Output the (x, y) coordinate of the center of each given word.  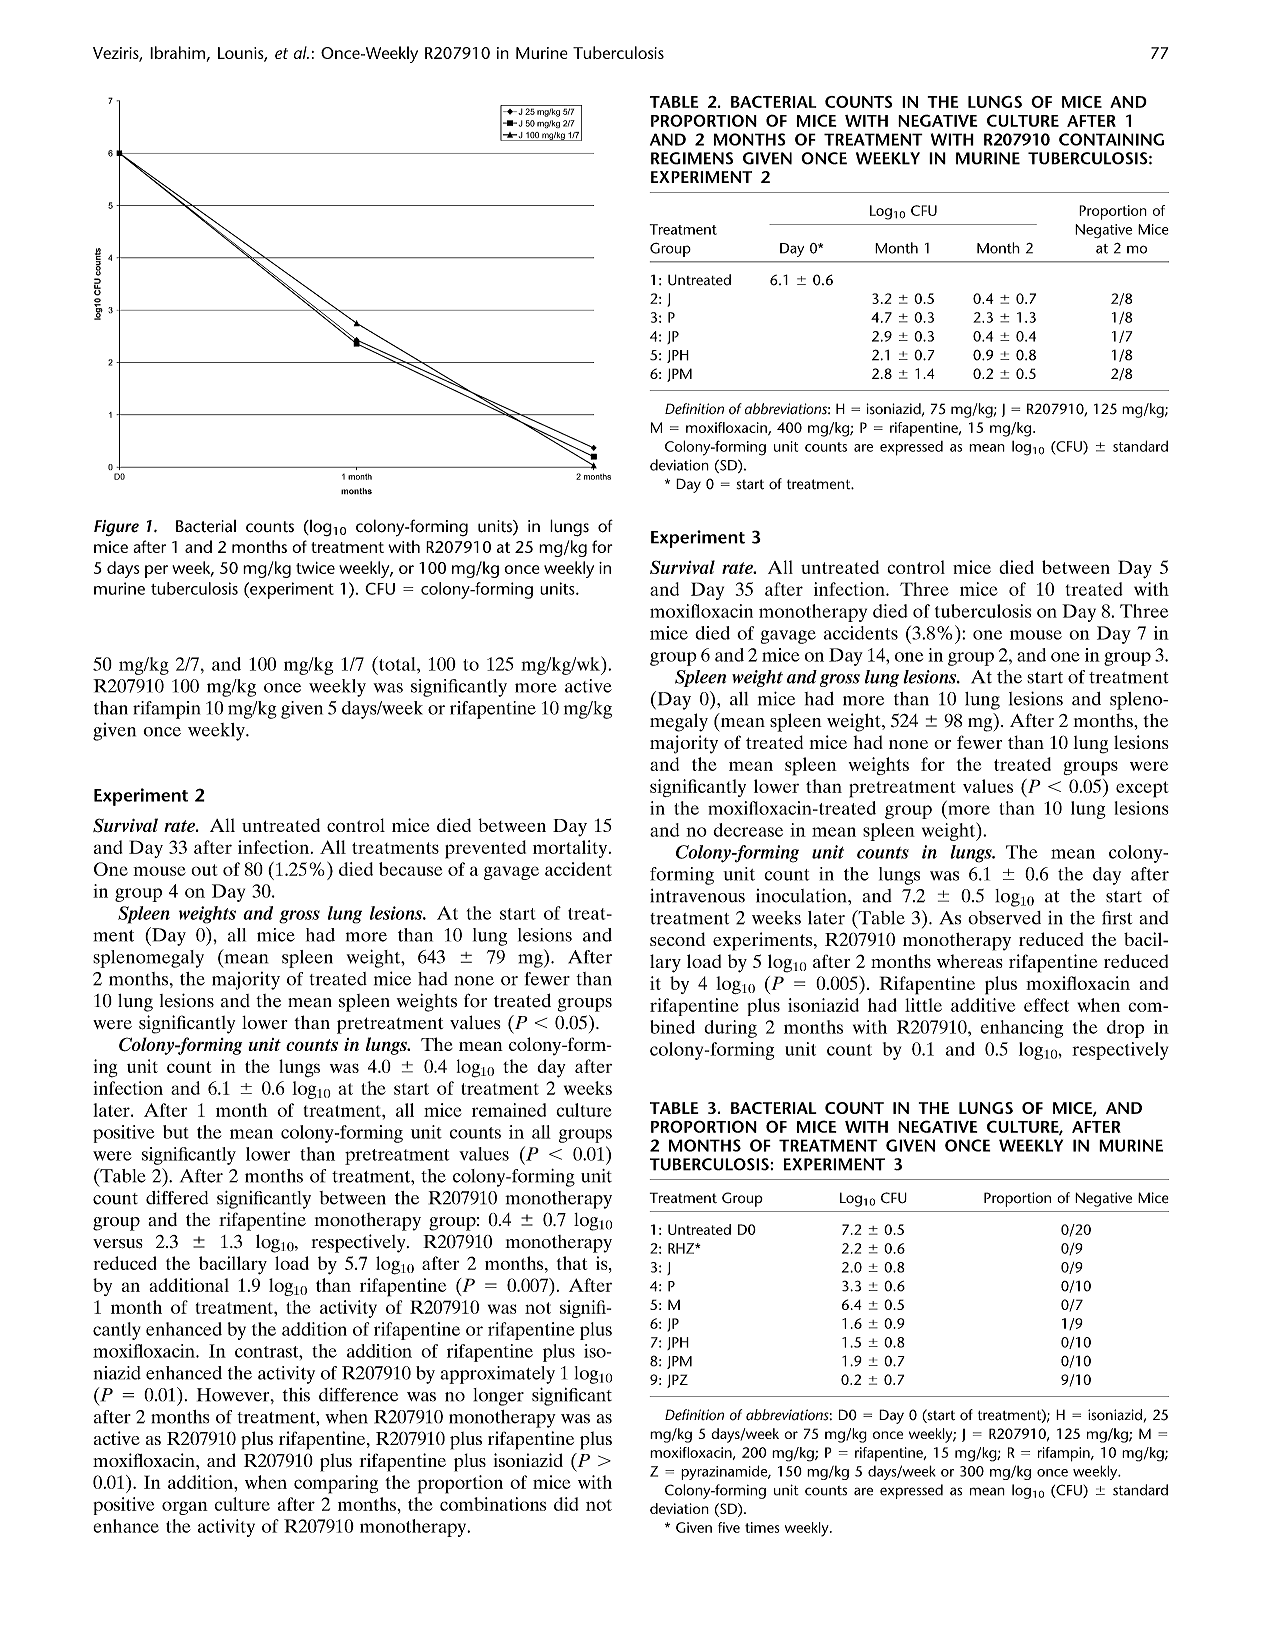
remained (509, 1110)
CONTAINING (1111, 139)
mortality (571, 849)
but (176, 1132)
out (204, 870)
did (566, 1504)
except (1142, 789)
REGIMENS (692, 158)
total (397, 663)
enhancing (1022, 1029)
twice (315, 568)
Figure (116, 528)
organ (185, 1508)
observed (1004, 918)
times (762, 1527)
